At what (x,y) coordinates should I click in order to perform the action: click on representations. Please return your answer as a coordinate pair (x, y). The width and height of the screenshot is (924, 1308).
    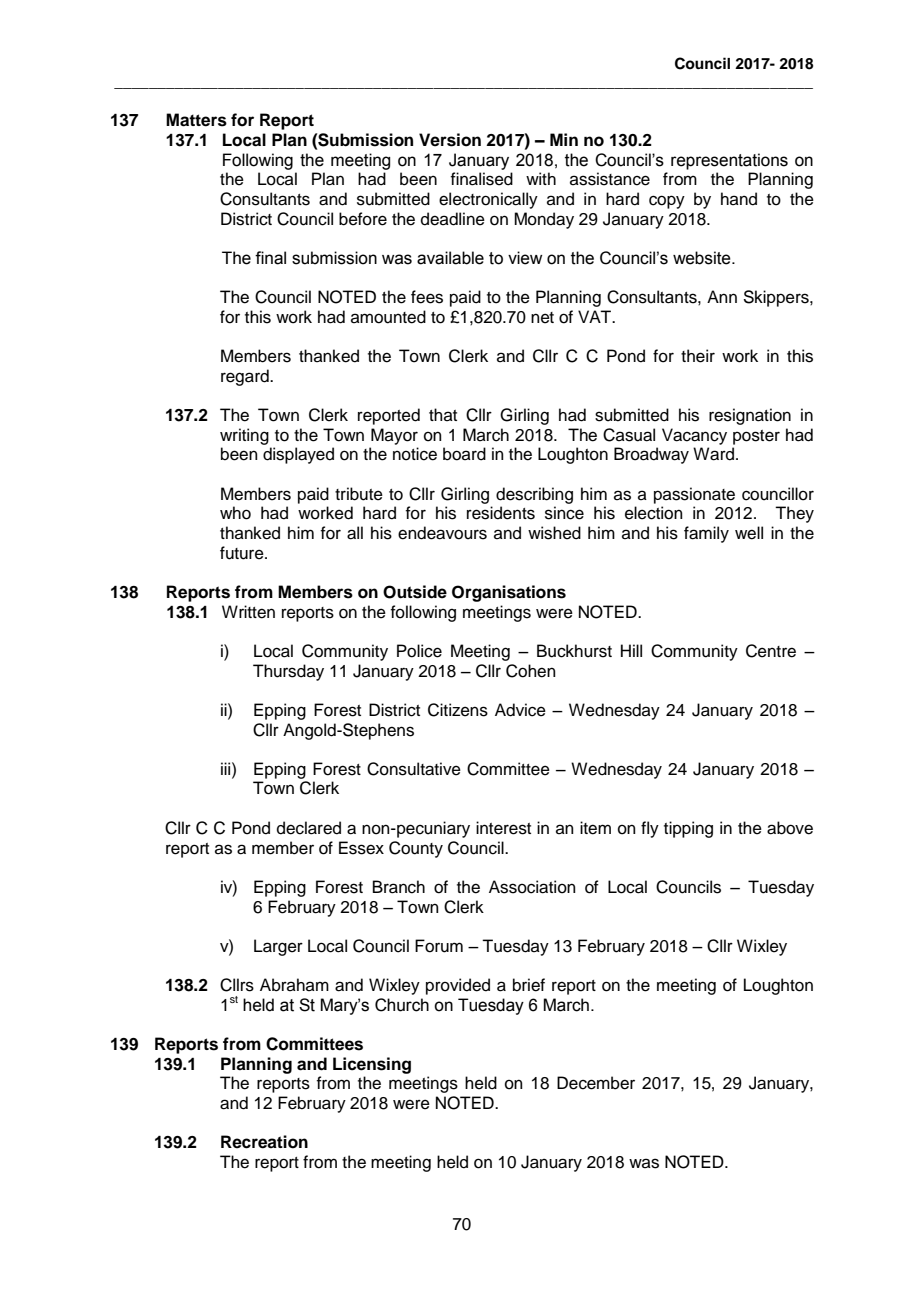
    Looking at the image, I should click on (729, 161).
